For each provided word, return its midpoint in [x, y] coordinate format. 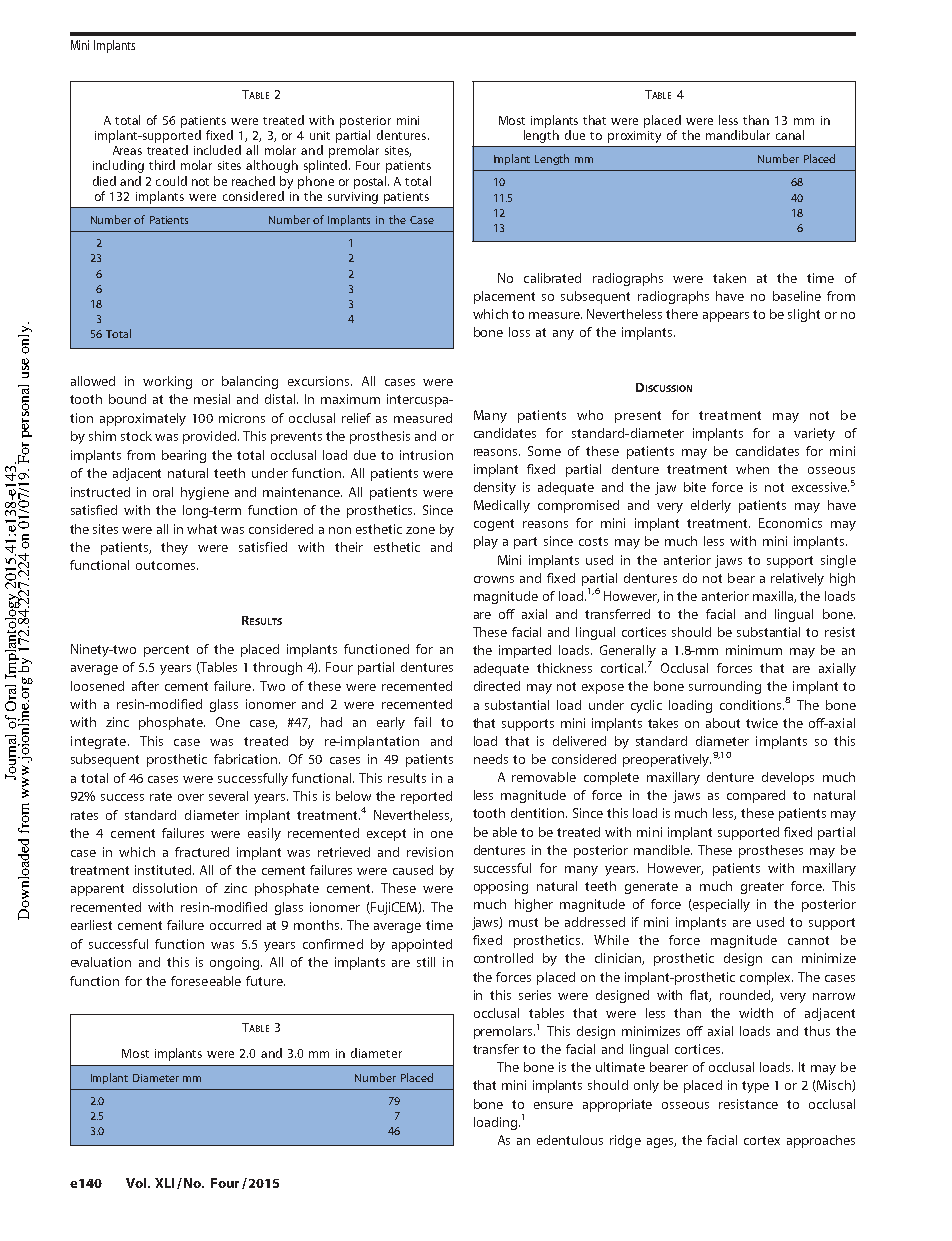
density [495, 488]
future [265, 981]
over [191, 797]
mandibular [738, 135]
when [752, 469]
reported [426, 797]
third [162, 165]
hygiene [205, 493]
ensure [553, 1105]
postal [371, 182]
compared [756, 796]
